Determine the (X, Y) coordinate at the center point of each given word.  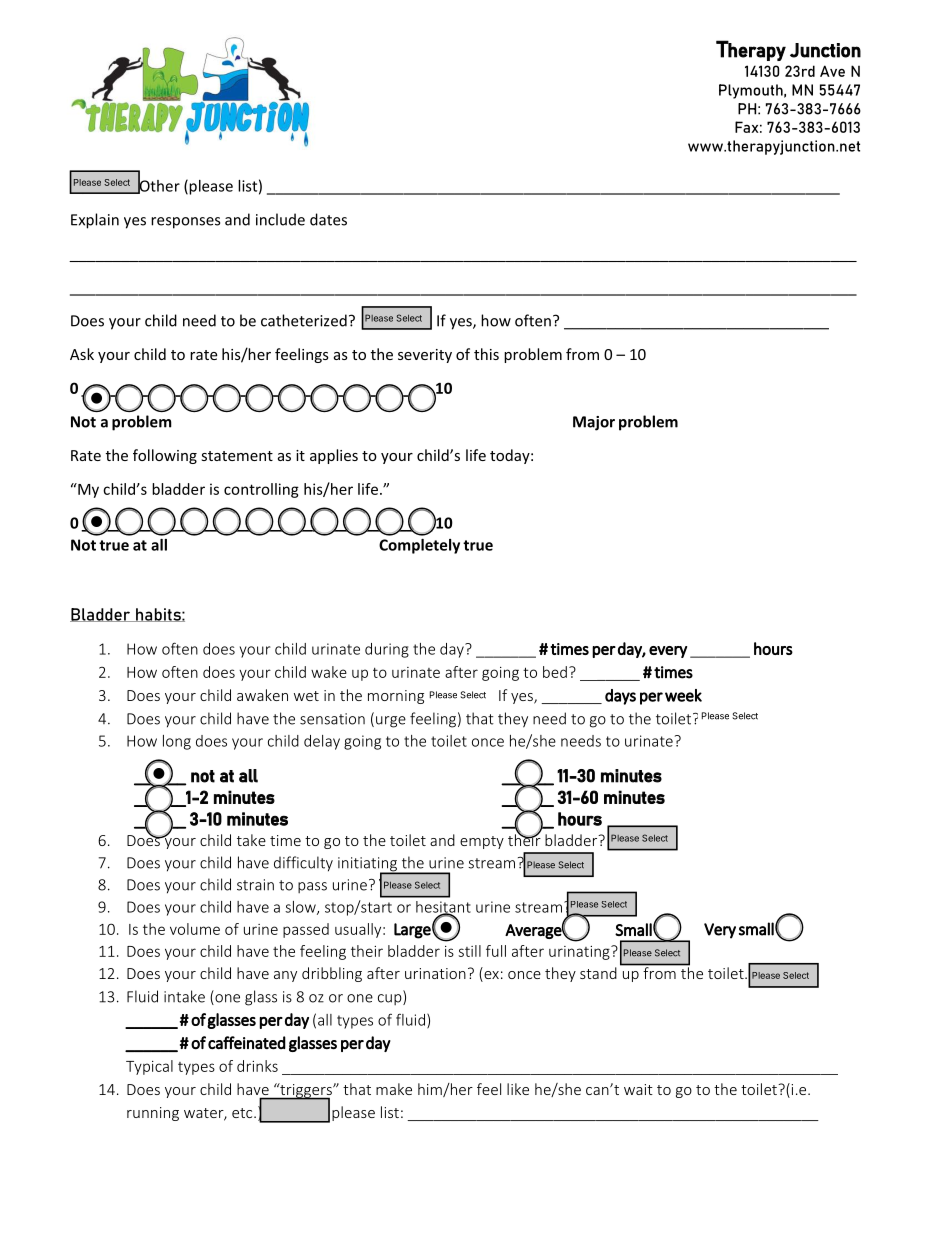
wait (638, 1089)
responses (185, 223)
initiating (368, 865)
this (486, 354)
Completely (419, 546)
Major (594, 423)
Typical (149, 1067)
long (177, 742)
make (394, 1089)
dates (328, 219)
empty (482, 842)
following (165, 456)
